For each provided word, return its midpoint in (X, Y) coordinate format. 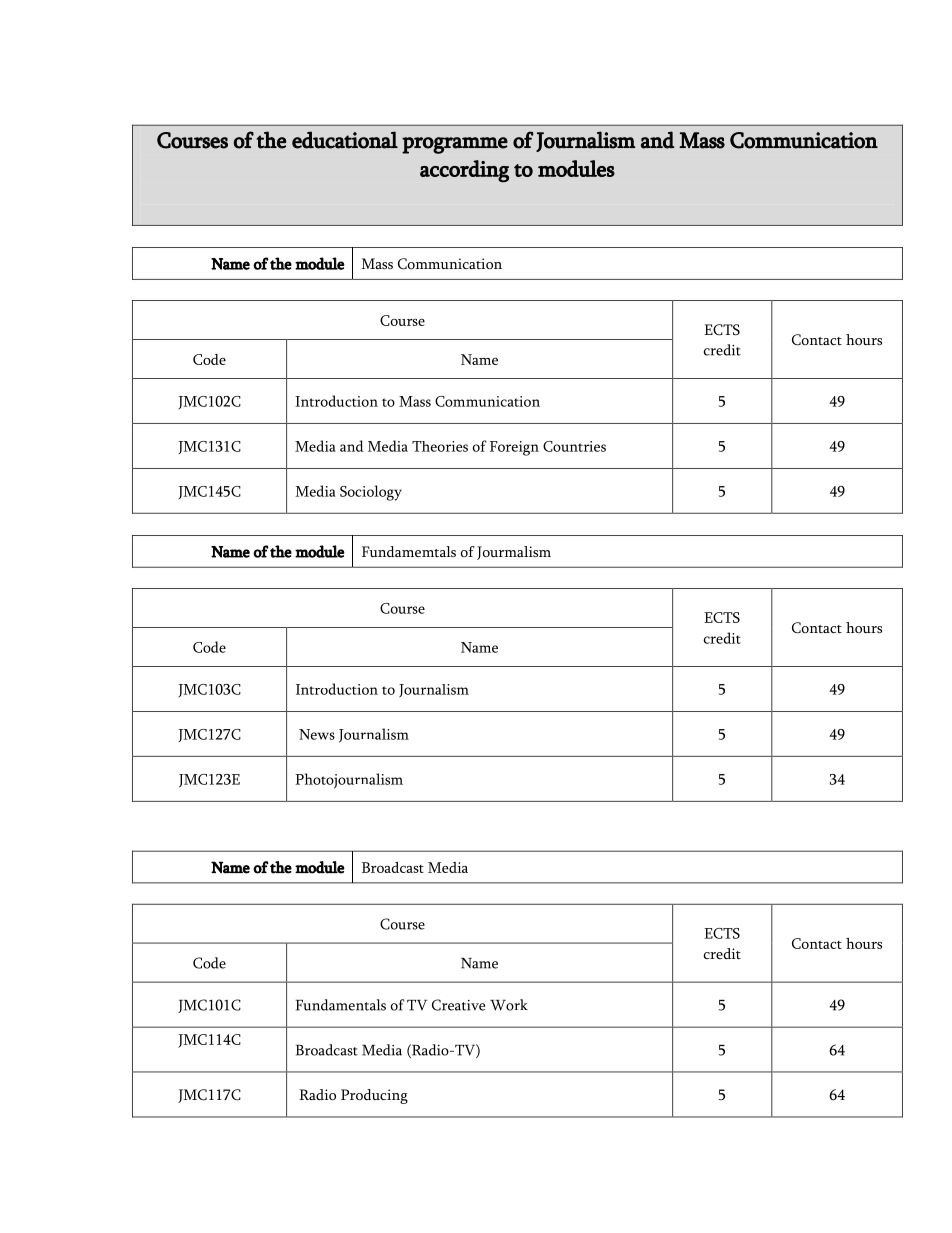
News (317, 734)
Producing (374, 1096)
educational (345, 140)
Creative (458, 1005)
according (464, 171)
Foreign (514, 448)
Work (509, 1005)
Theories (440, 446)
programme (455, 145)
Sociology (371, 493)
